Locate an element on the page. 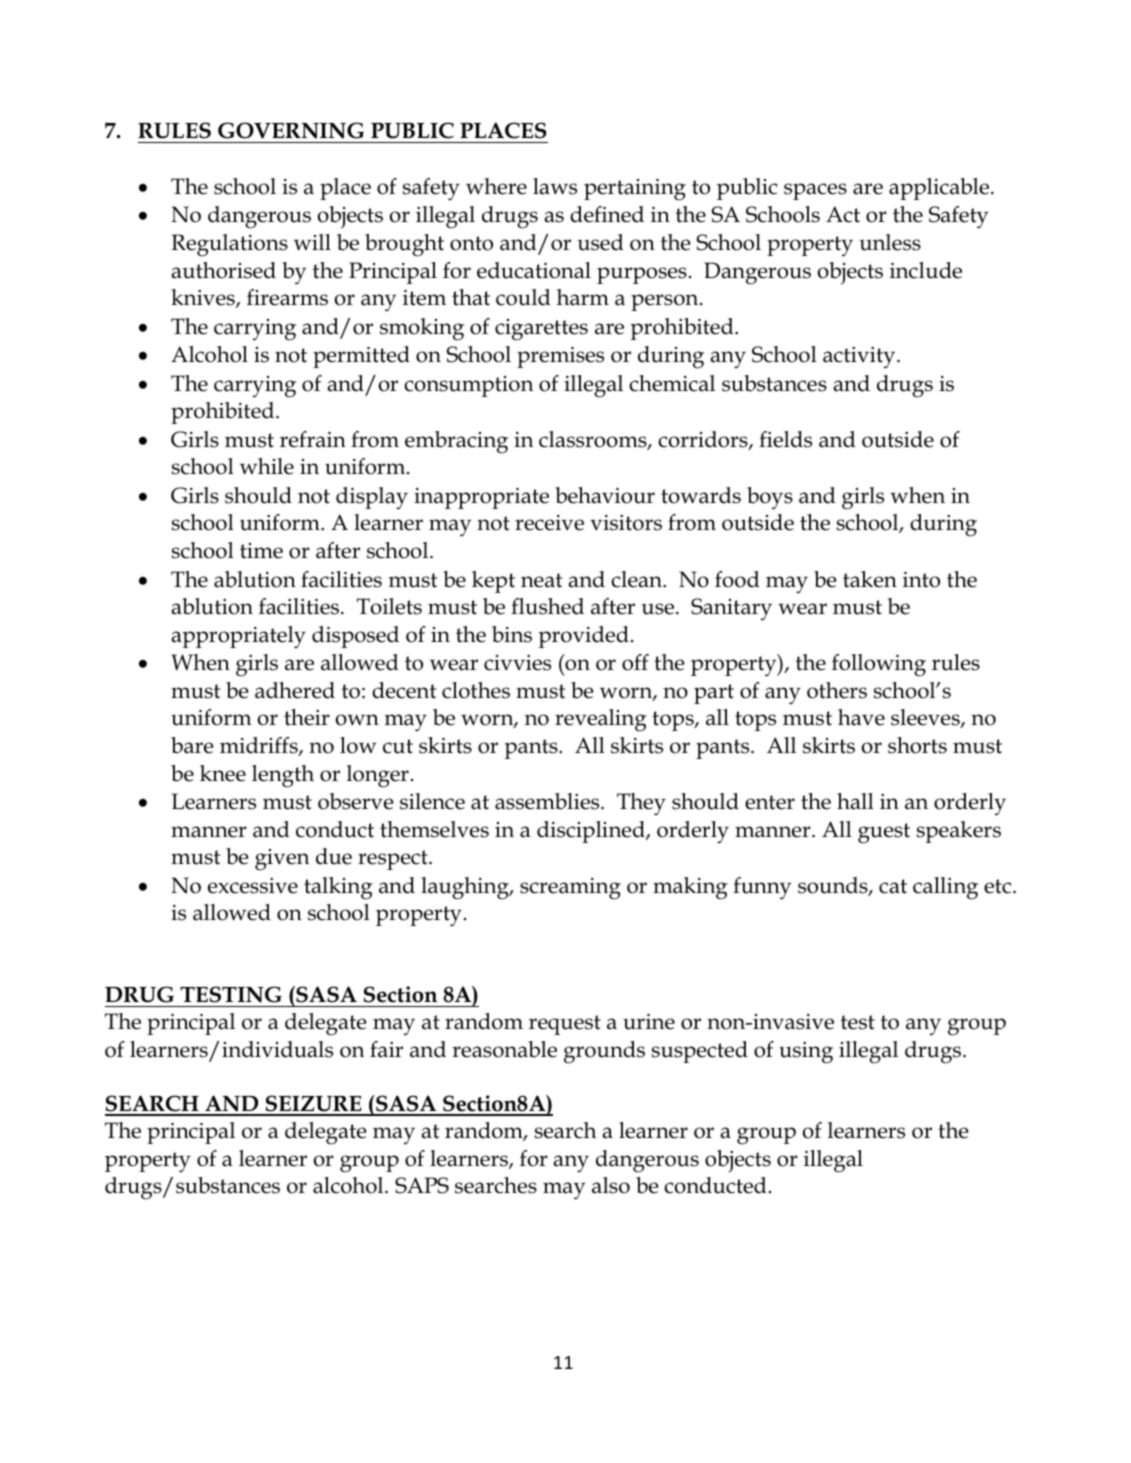 This document has width=1131, height=1463. guest is located at coordinates (884, 833).
